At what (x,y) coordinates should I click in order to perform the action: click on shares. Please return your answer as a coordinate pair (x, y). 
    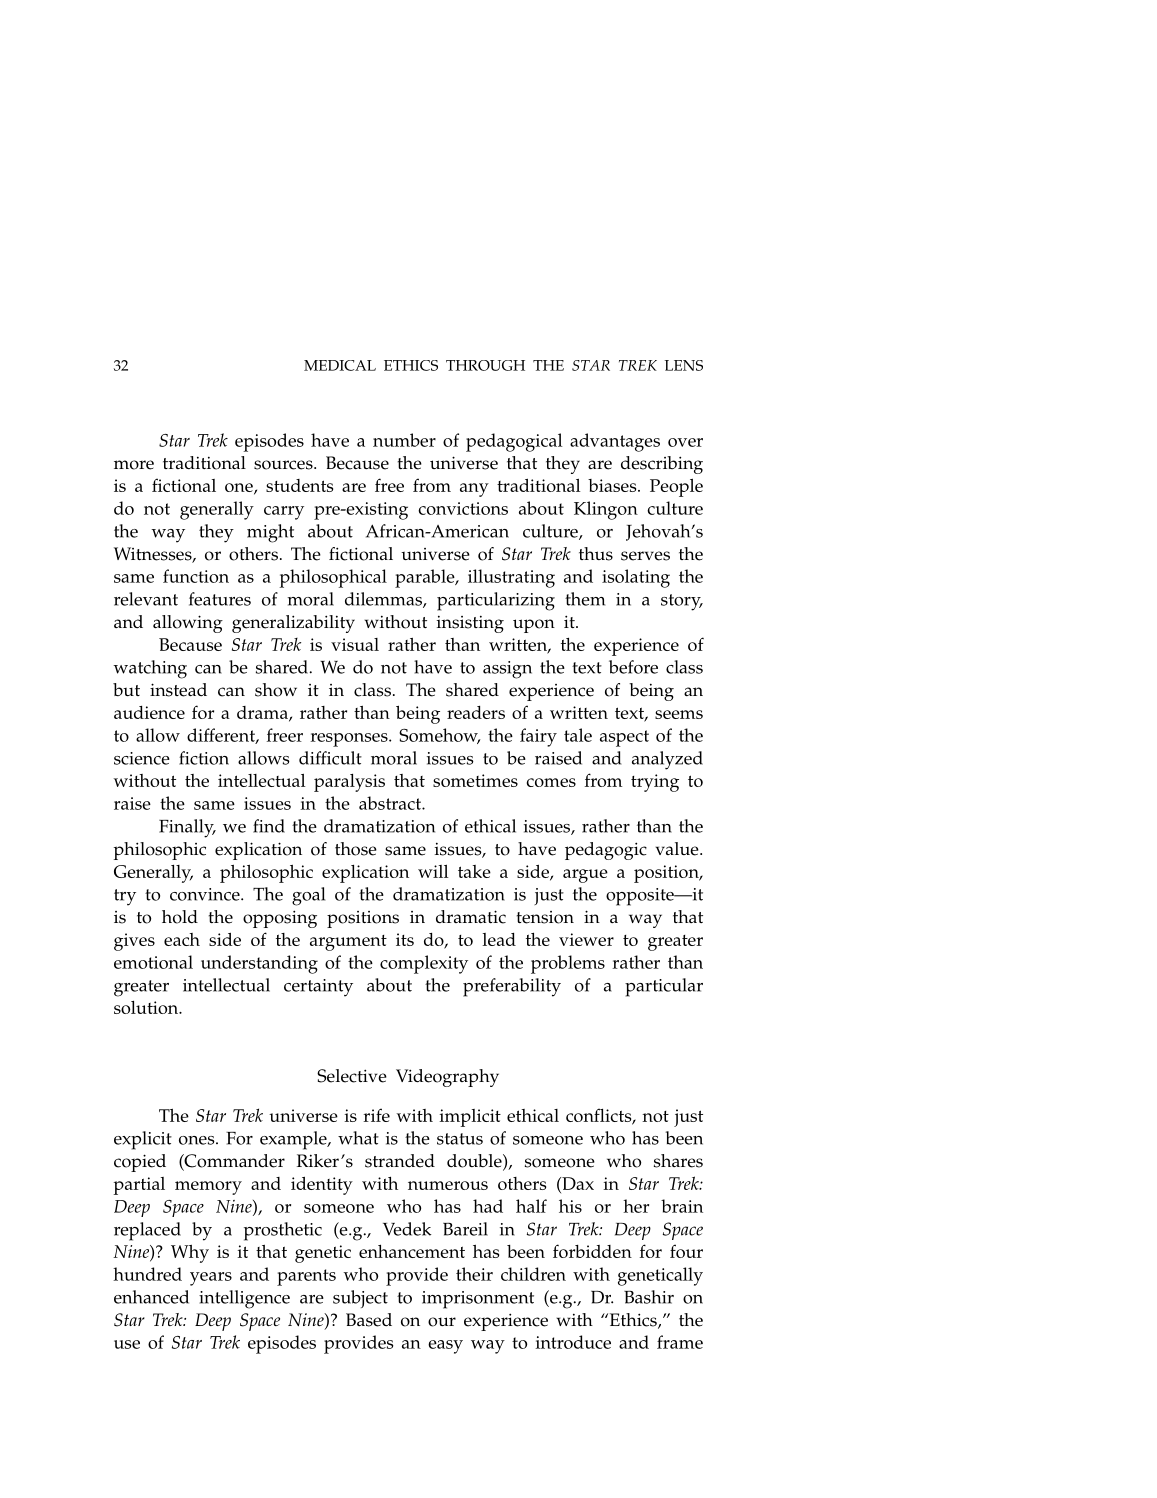
    Looking at the image, I should click on (678, 1161).
